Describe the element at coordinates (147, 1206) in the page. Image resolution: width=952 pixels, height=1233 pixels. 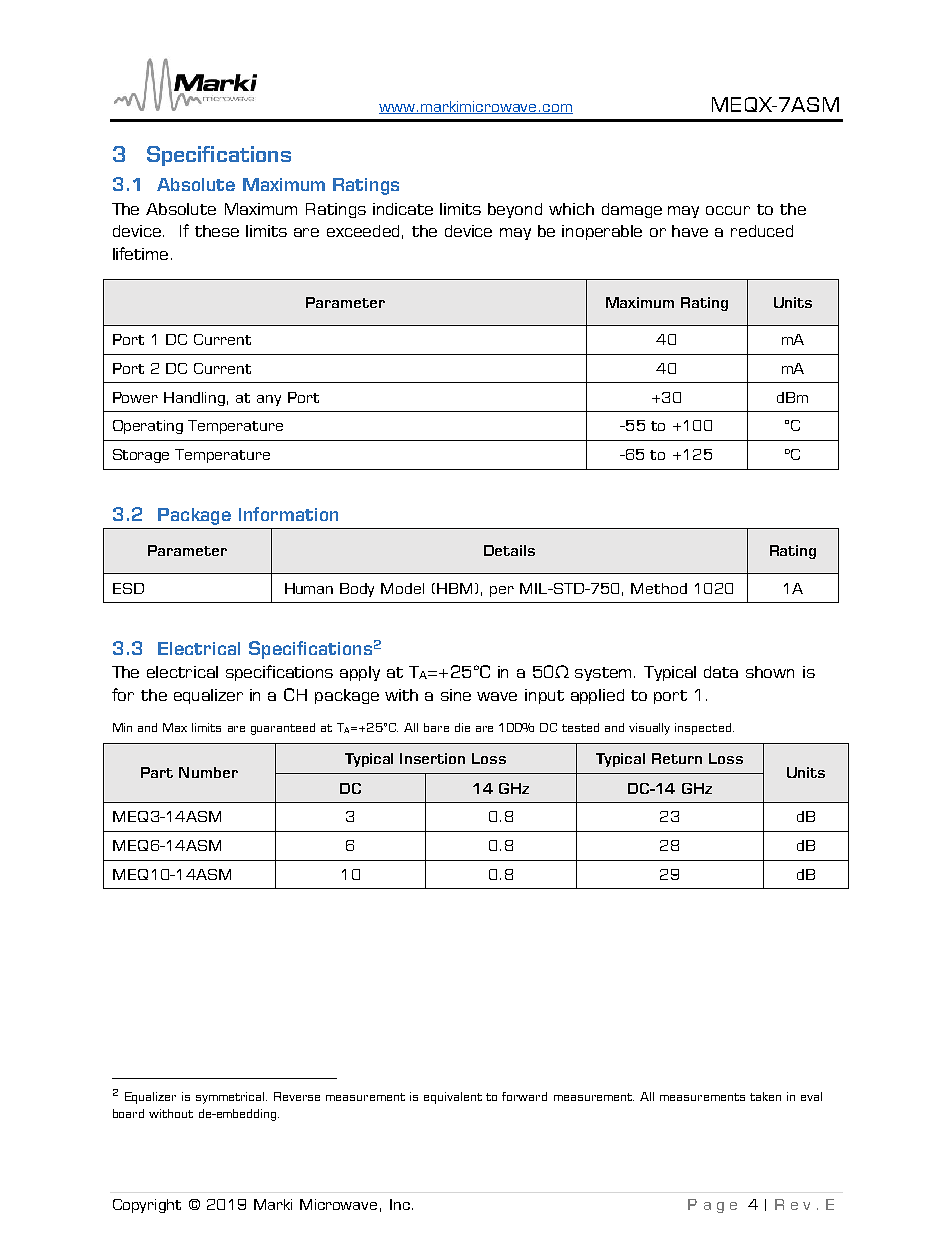
I see `Copyright` at that location.
